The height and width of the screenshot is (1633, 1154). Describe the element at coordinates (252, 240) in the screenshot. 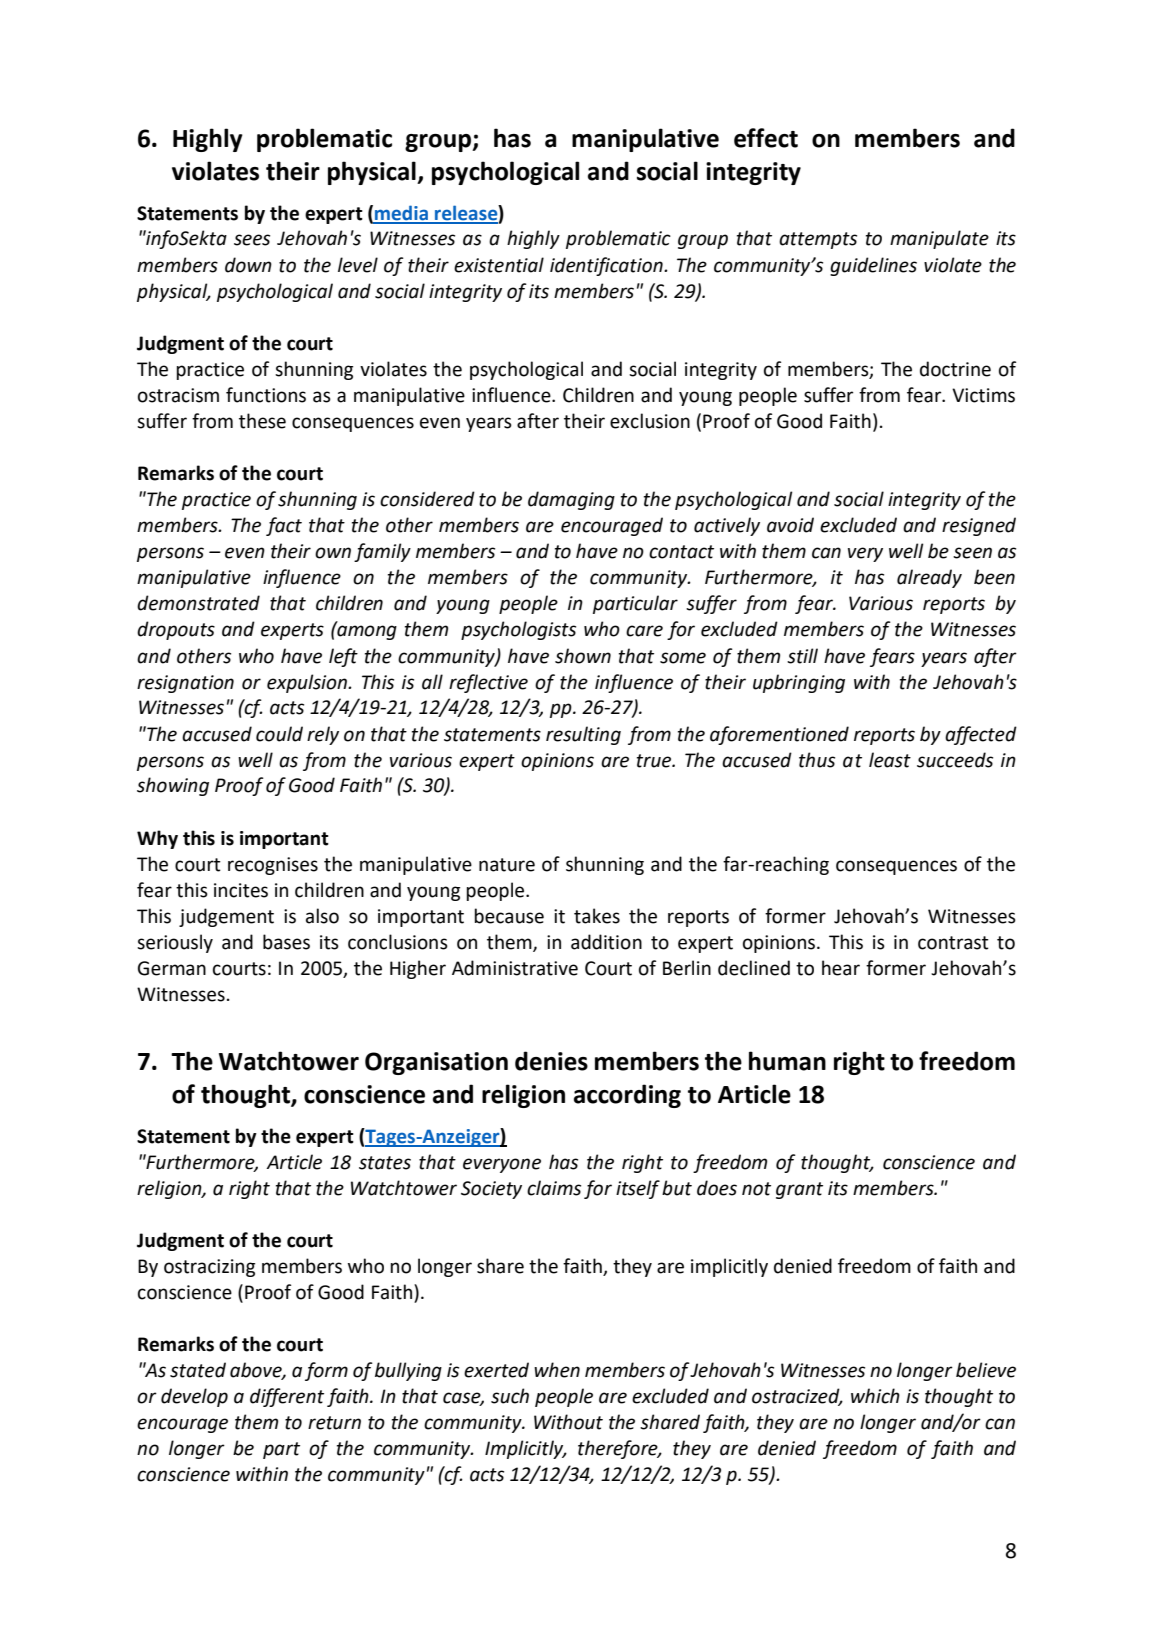

I see `sees` at that location.
